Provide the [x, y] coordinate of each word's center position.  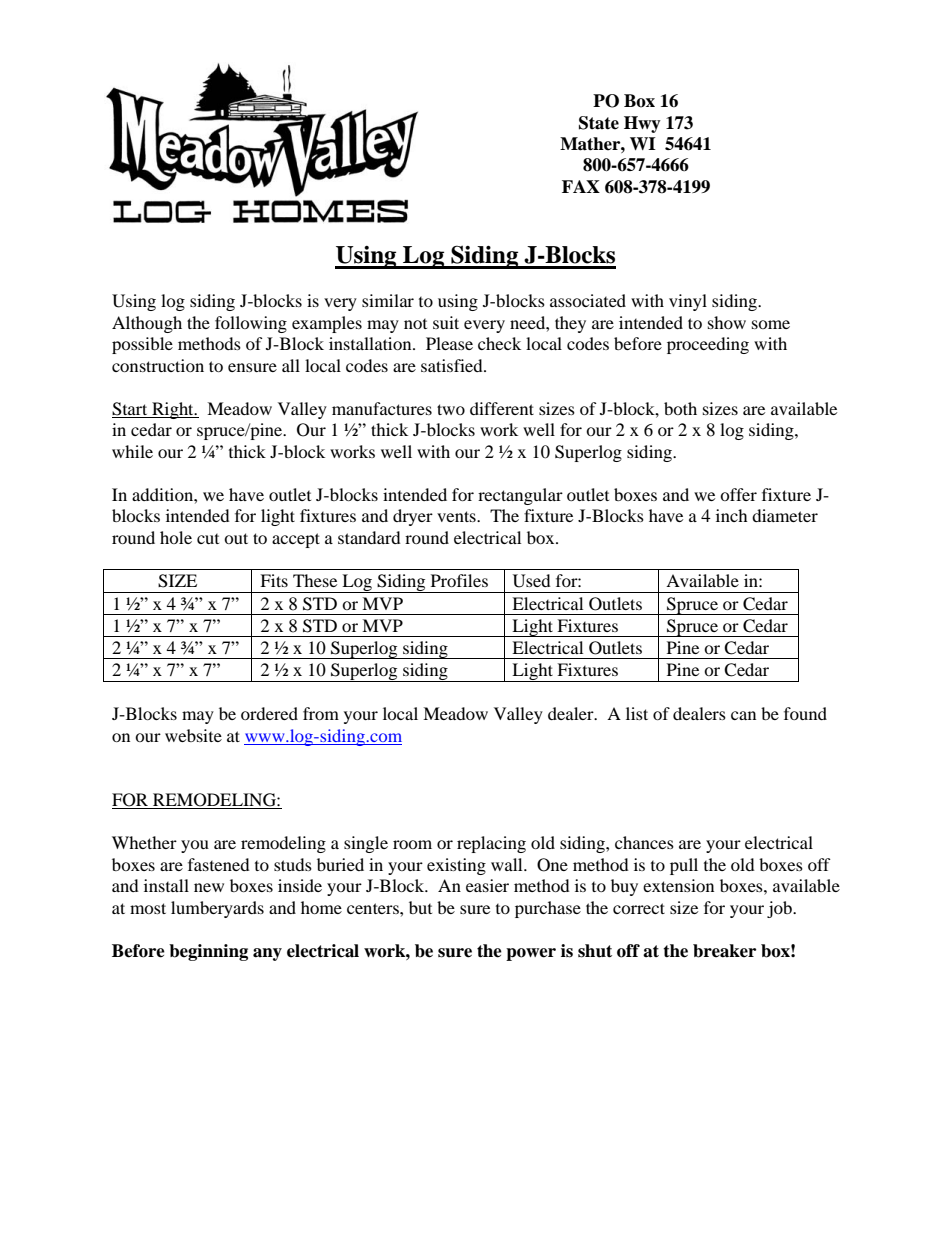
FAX [581, 186]
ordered [269, 713]
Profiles [459, 580]
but [420, 907]
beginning [208, 952]
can [743, 715]
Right [173, 410]
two [451, 409]
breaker [724, 951]
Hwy [642, 124]
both [680, 408]
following [251, 324]
